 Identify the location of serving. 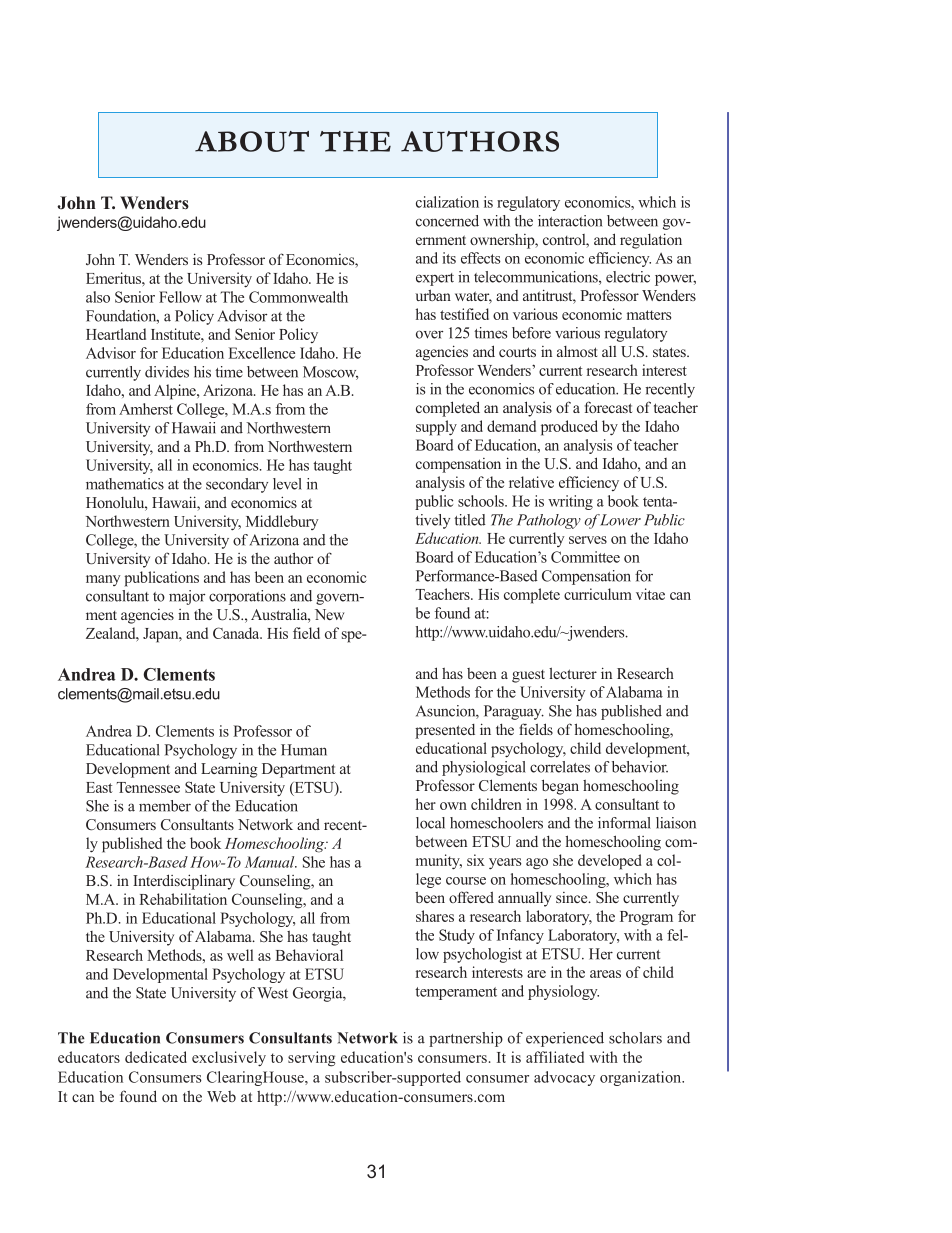
(311, 1059).
